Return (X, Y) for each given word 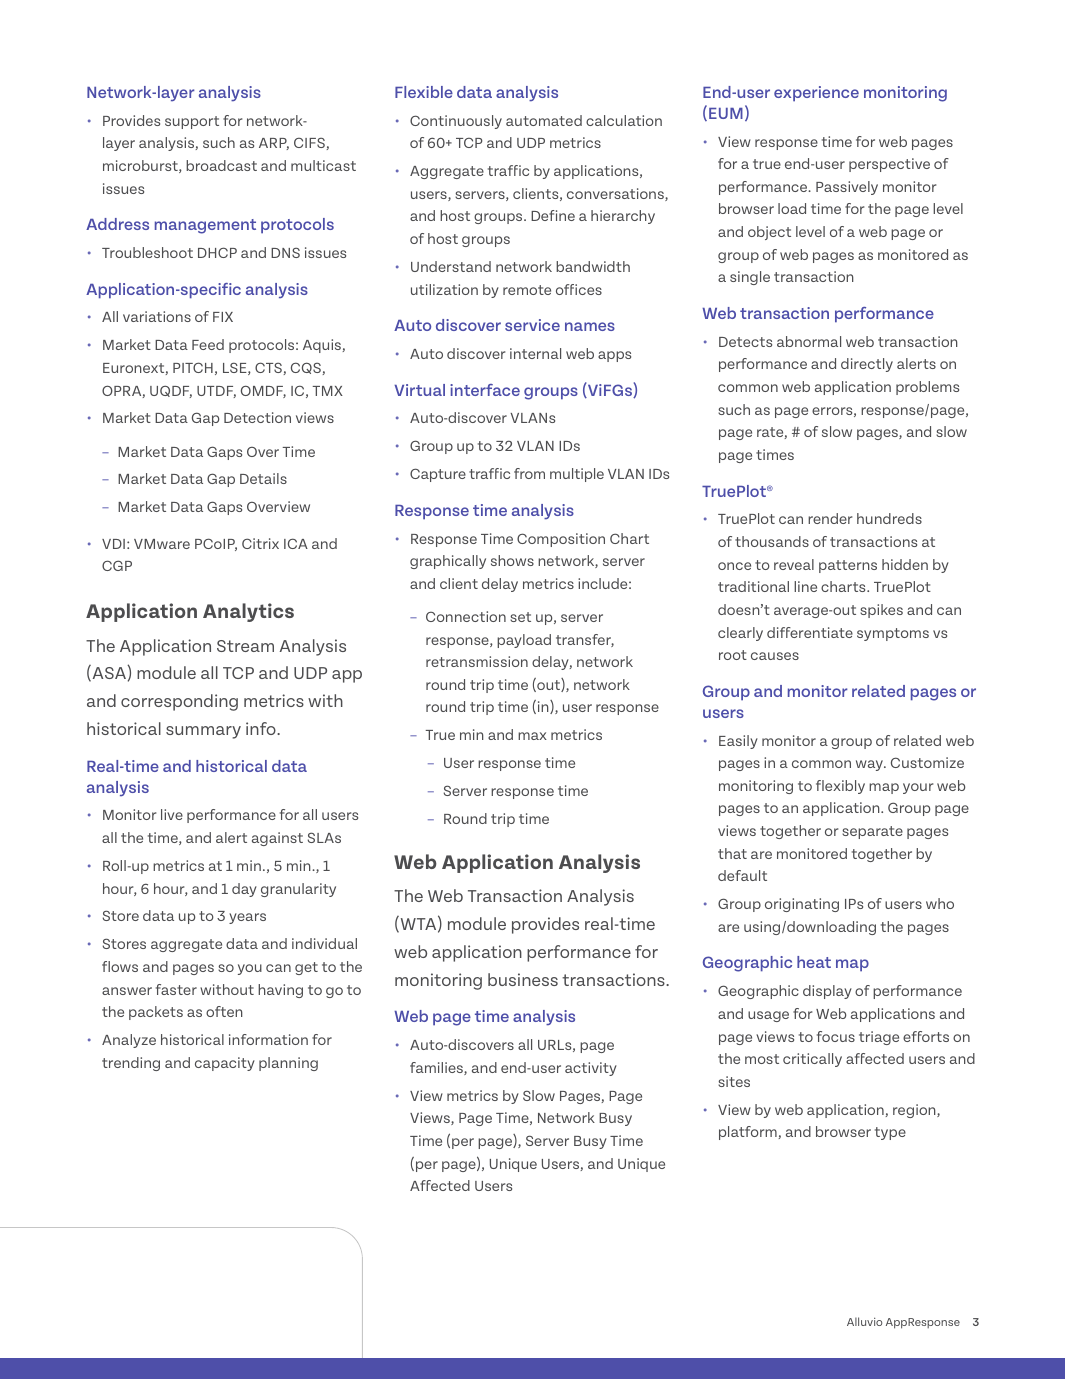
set (520, 617)
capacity (225, 1064)
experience (816, 94)
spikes (881, 611)
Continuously (456, 122)
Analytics (248, 612)
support (192, 122)
